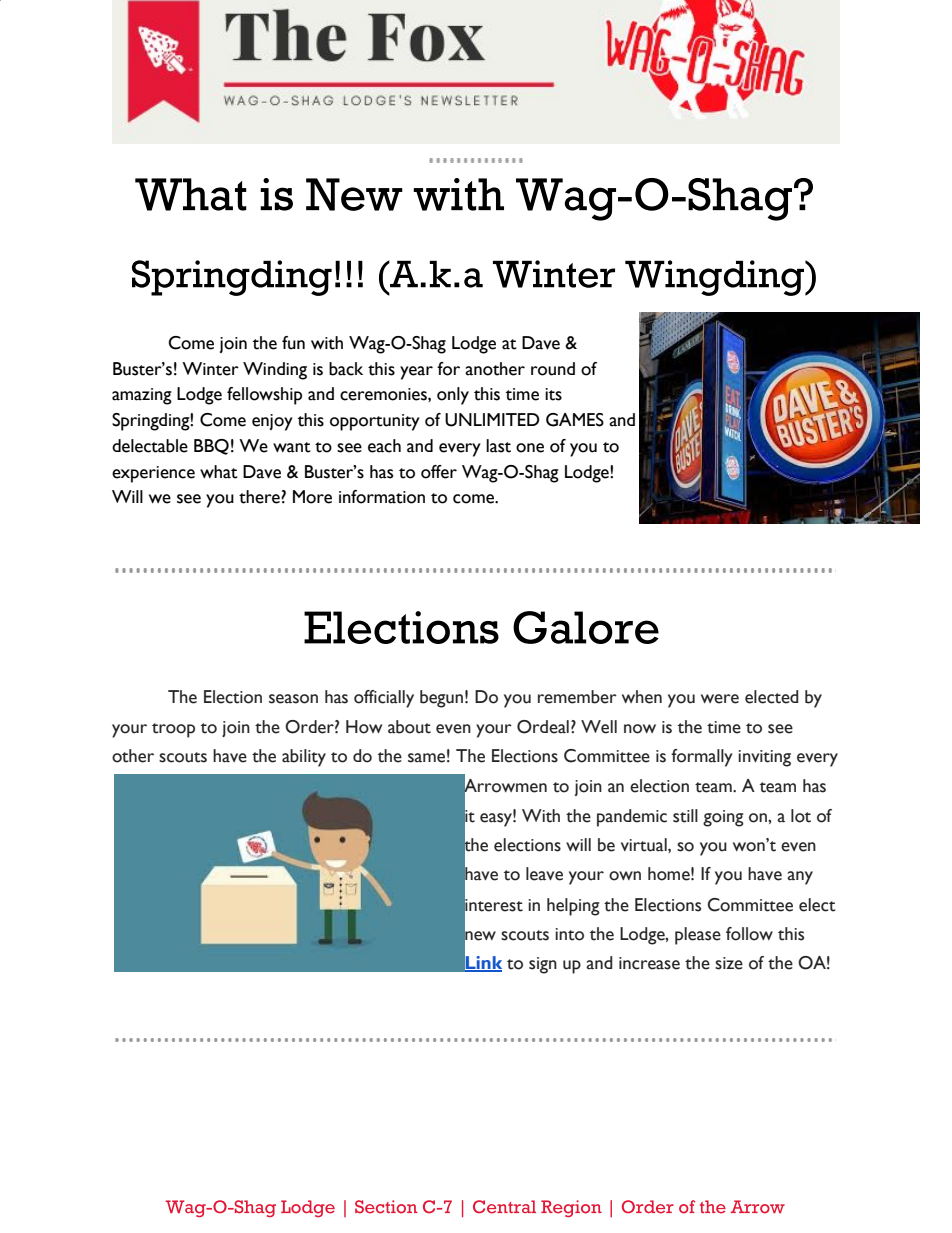 This screenshot has width=952, height=1233. What do you see at coordinates (575, 420) in the screenshot?
I see `GAMES` at bounding box center [575, 420].
